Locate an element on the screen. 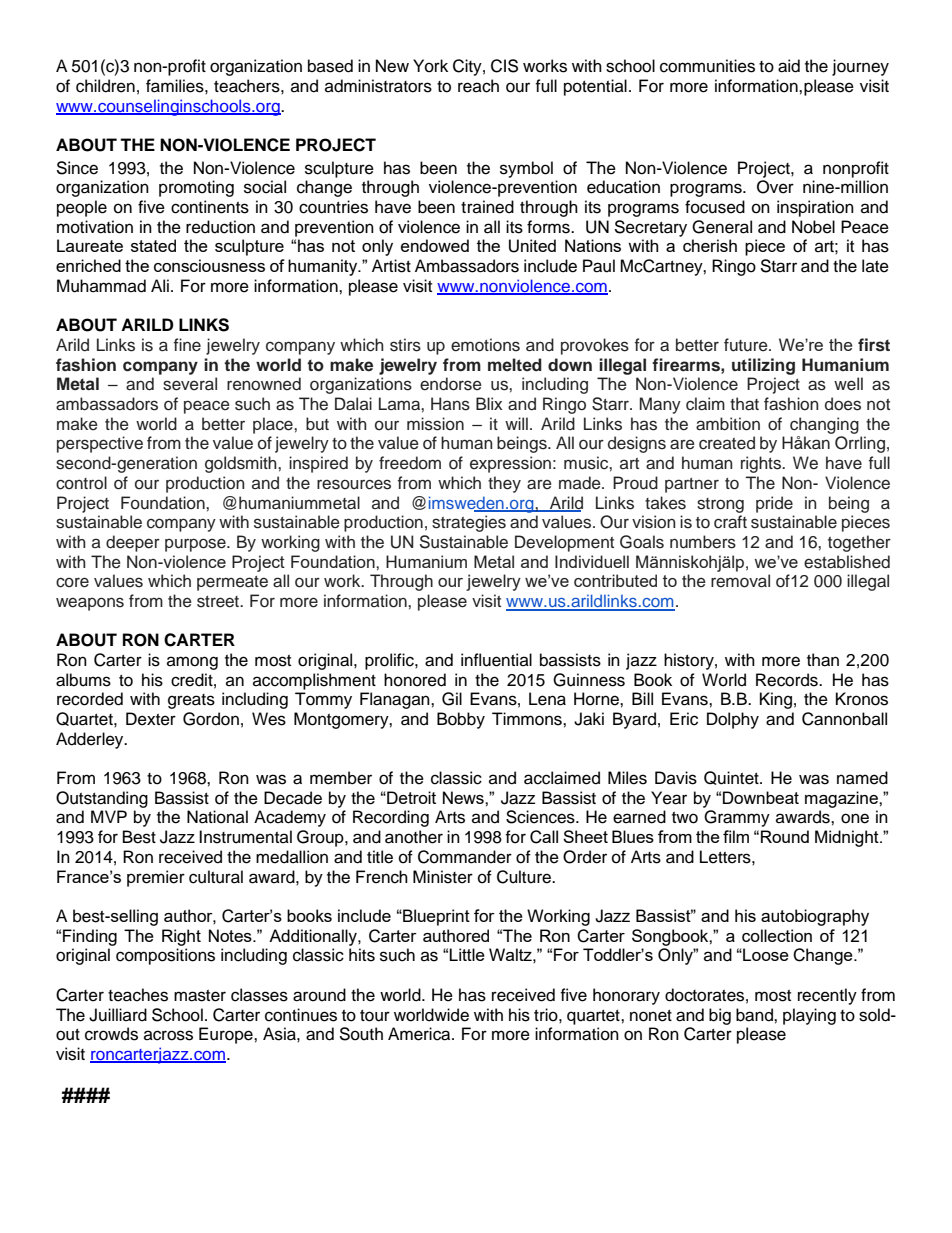  aid is located at coordinates (789, 66).
